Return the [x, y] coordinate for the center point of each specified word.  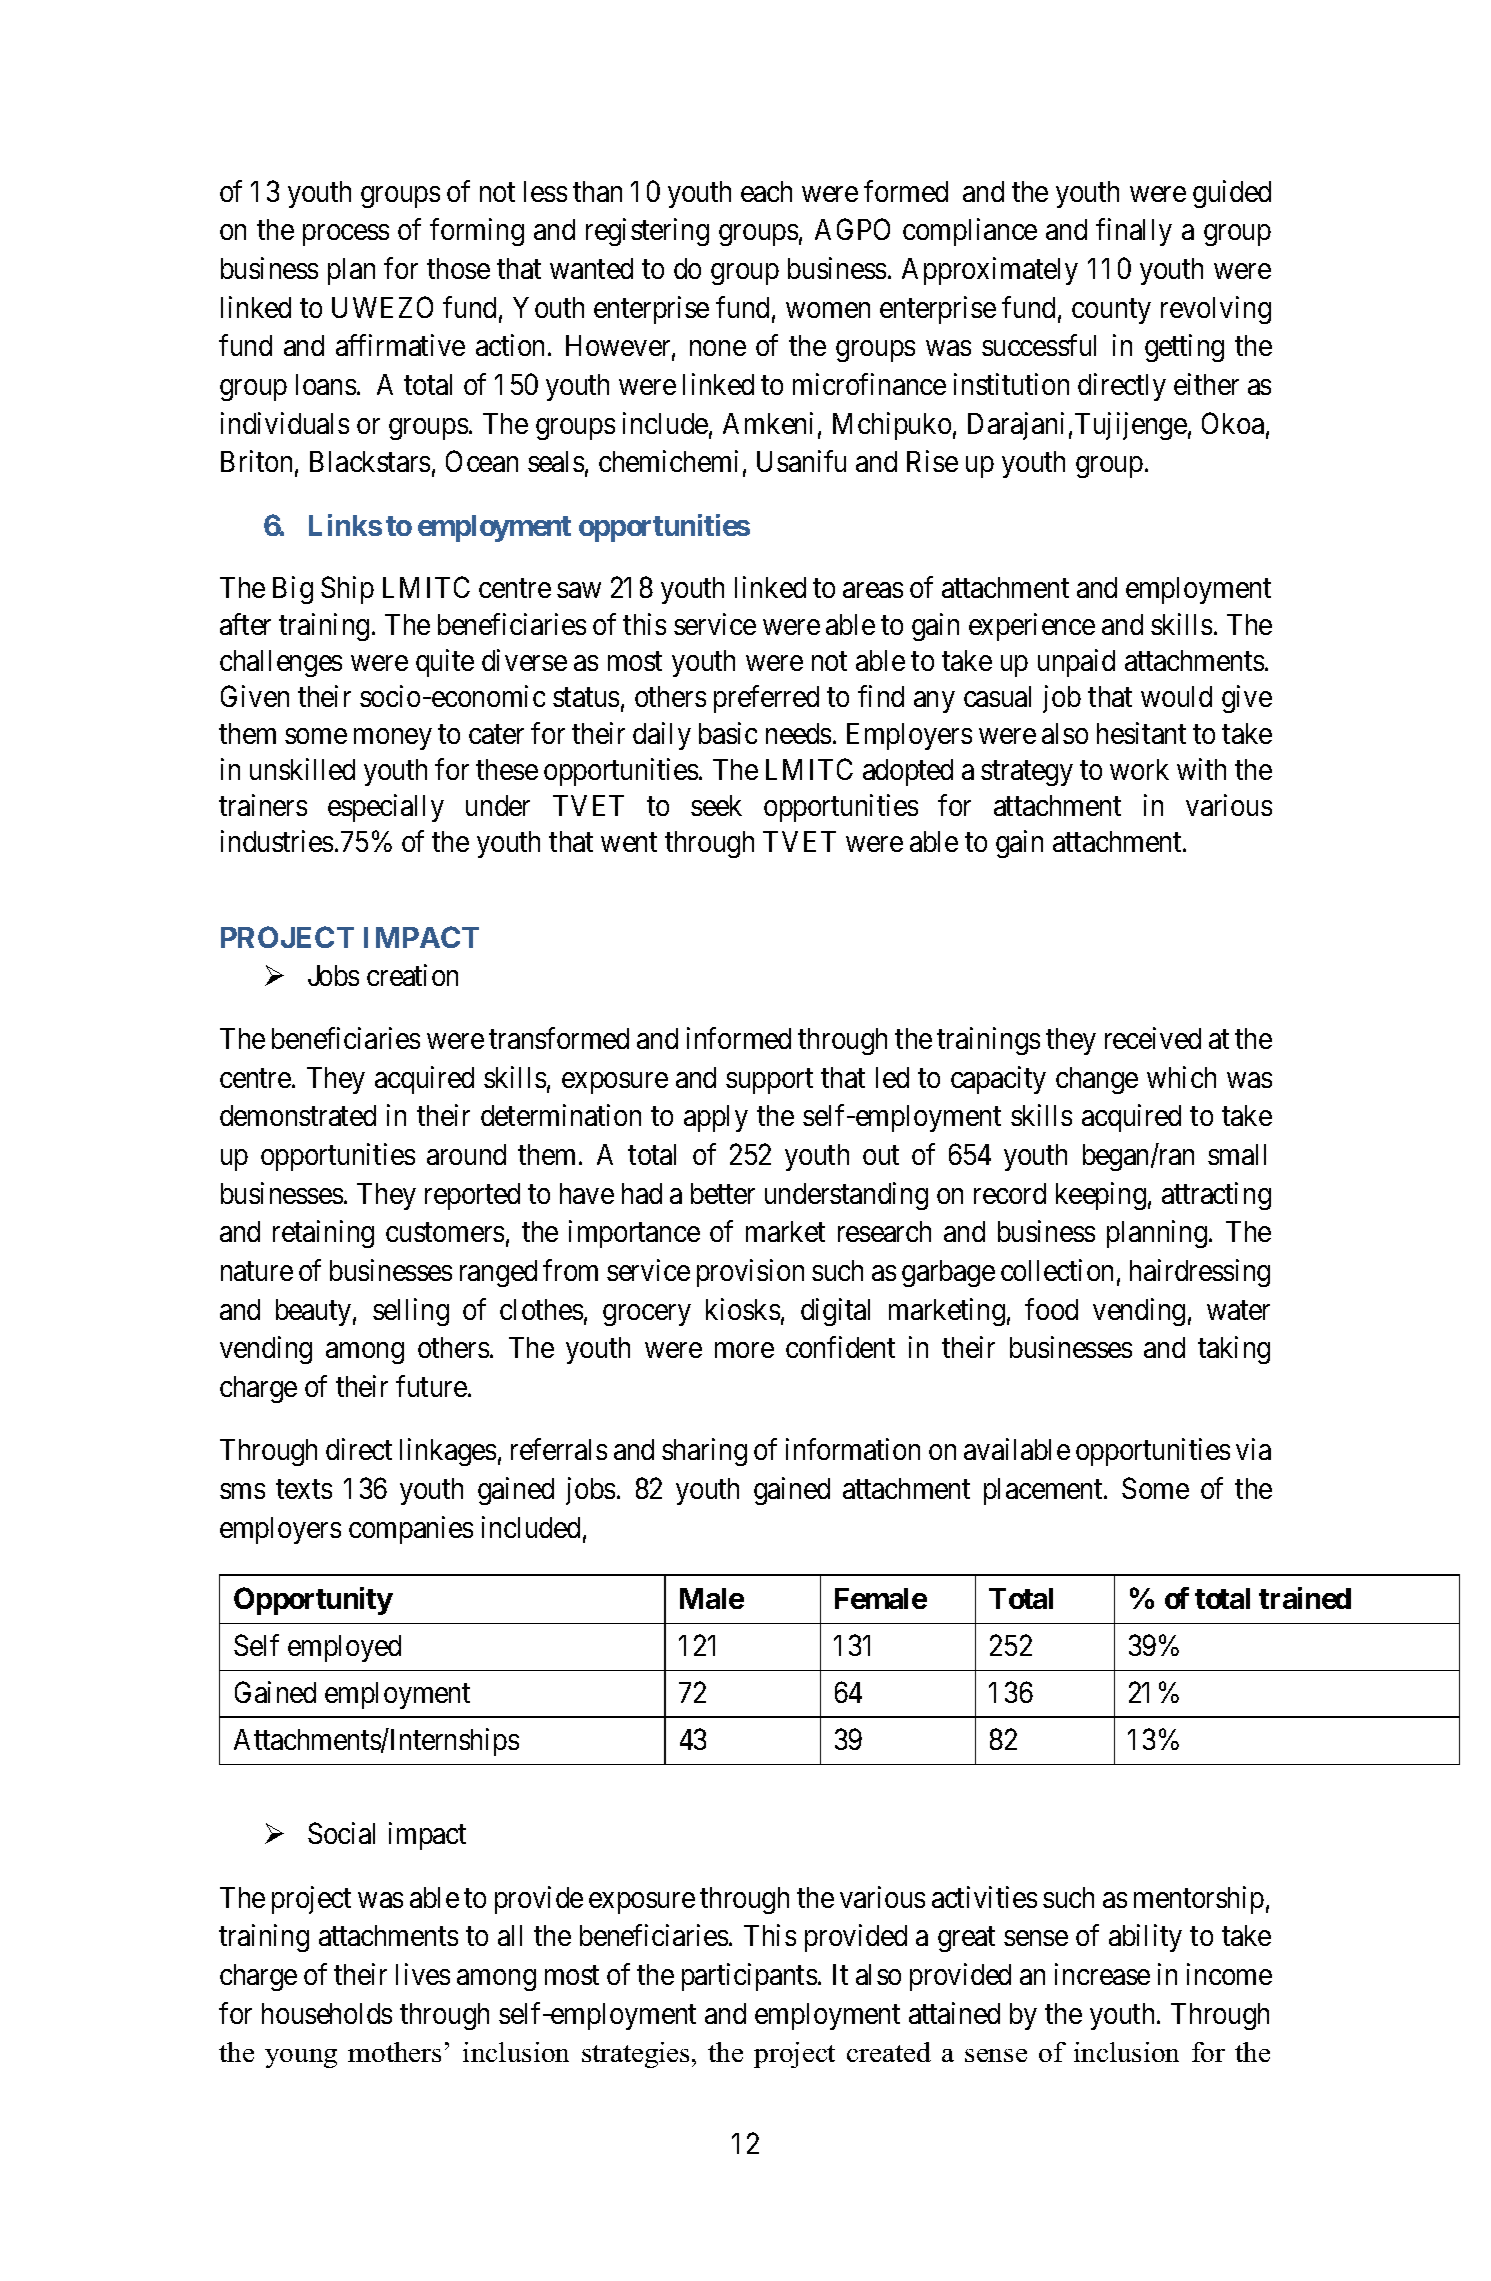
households [327, 2013]
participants [749, 1977]
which [1181, 1077]
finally [1134, 232]
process [346, 235]
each [766, 191]
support [769, 1081]
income [1229, 1974]
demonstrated [298, 1115]
